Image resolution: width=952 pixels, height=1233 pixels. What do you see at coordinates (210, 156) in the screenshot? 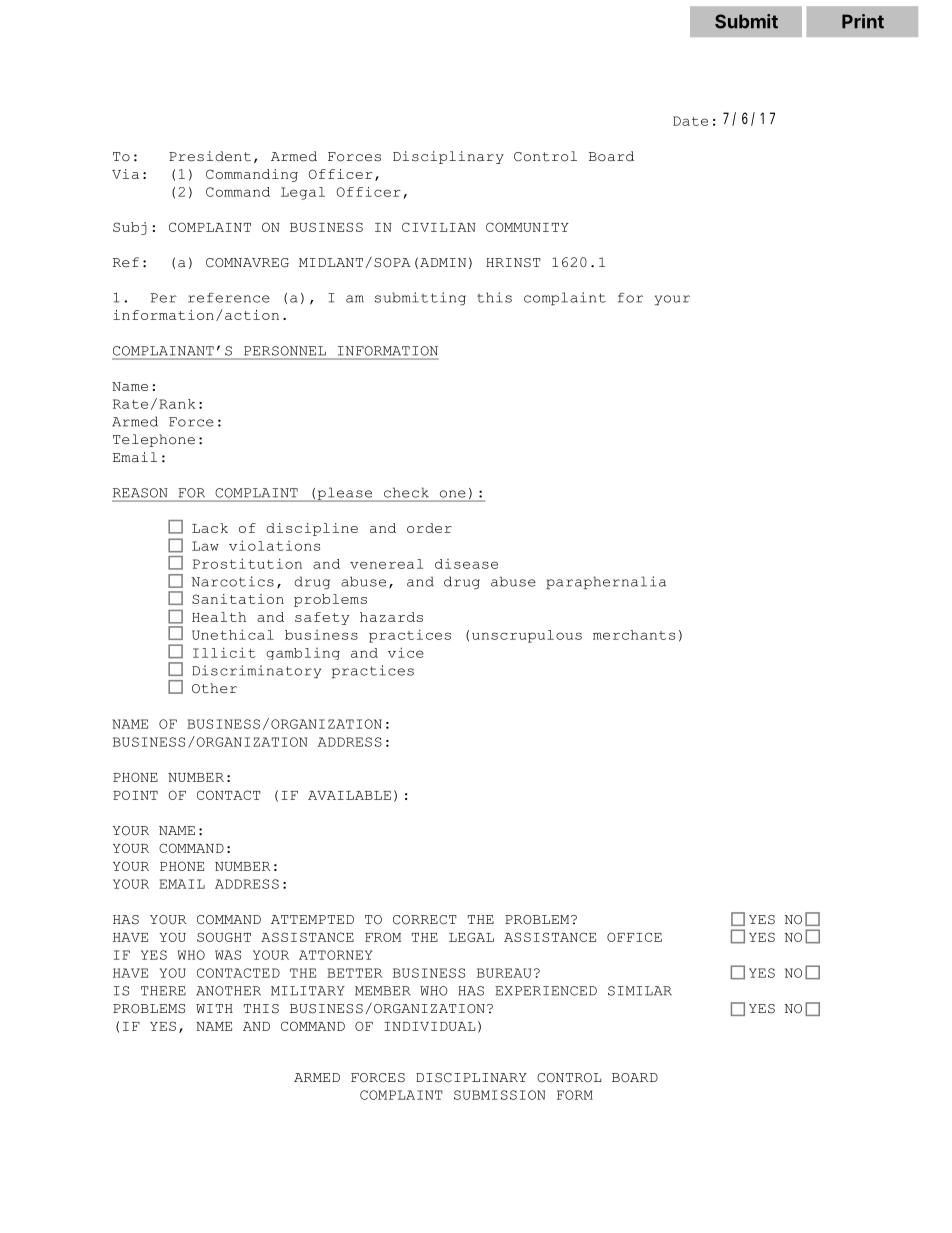
I see `President` at bounding box center [210, 156].
